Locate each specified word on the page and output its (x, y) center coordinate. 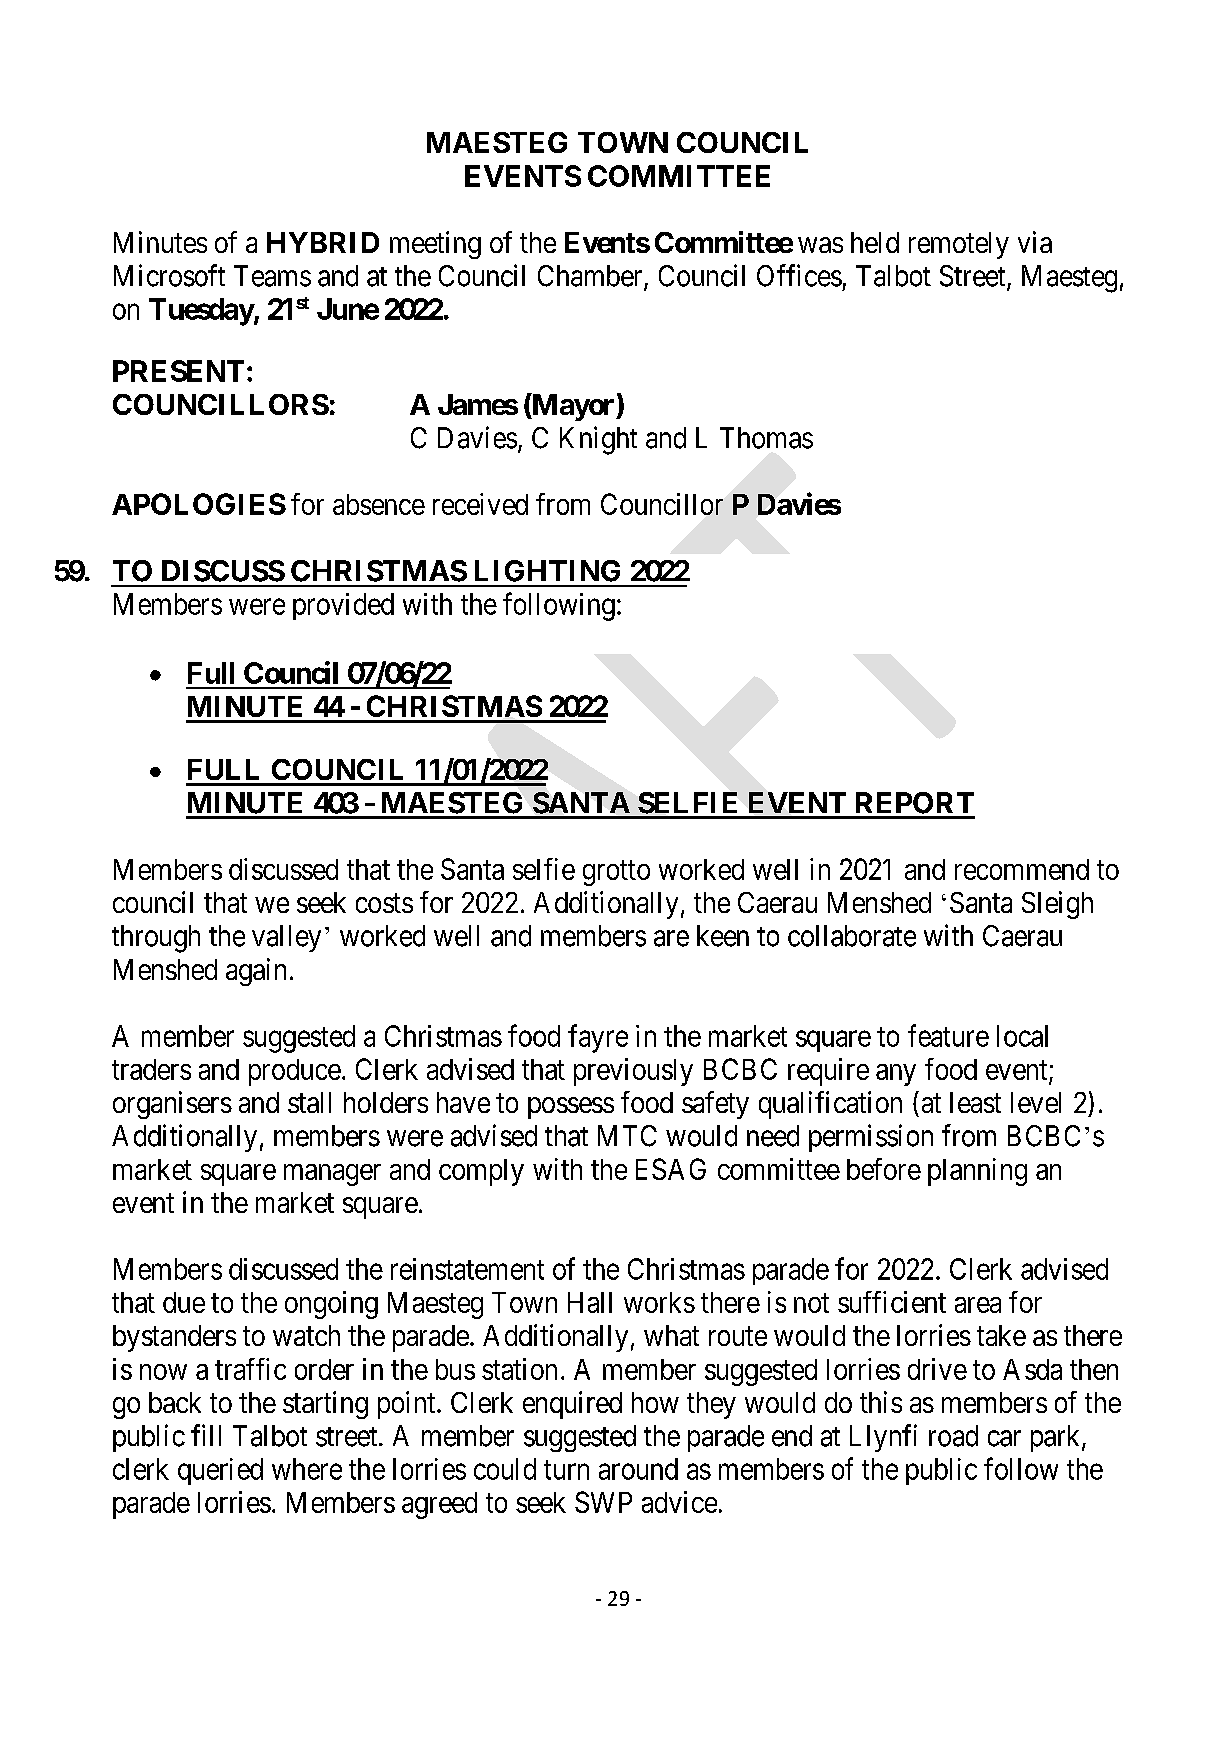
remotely (959, 245)
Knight (598, 440)
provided (343, 606)
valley (286, 938)
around (638, 1469)
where (307, 1469)
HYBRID (323, 242)
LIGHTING (547, 571)
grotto (616, 873)
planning (977, 1172)
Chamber (591, 277)
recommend (1022, 869)
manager (332, 1175)
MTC (627, 1136)
